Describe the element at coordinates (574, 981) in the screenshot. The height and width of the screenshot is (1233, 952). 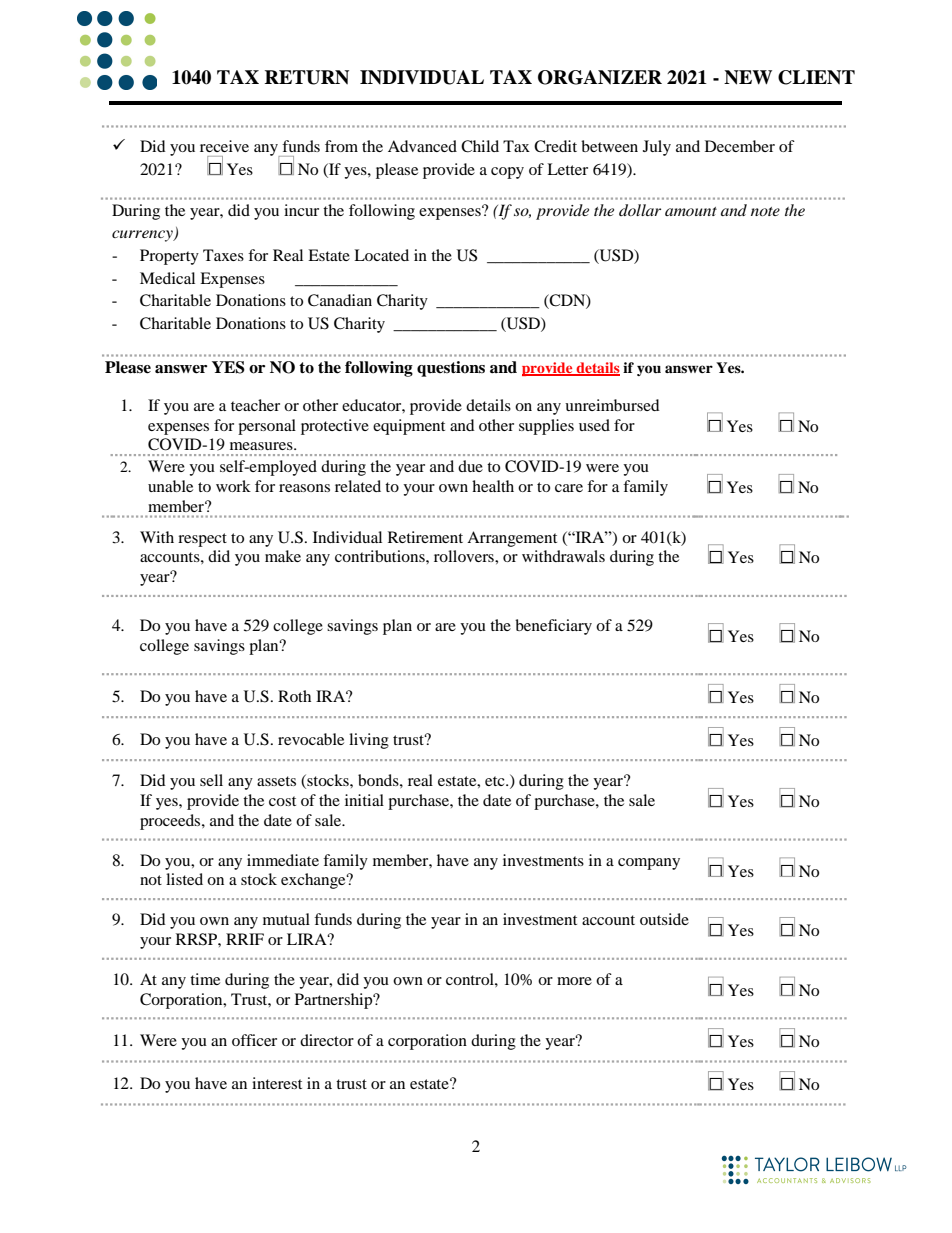
I see `more` at that location.
